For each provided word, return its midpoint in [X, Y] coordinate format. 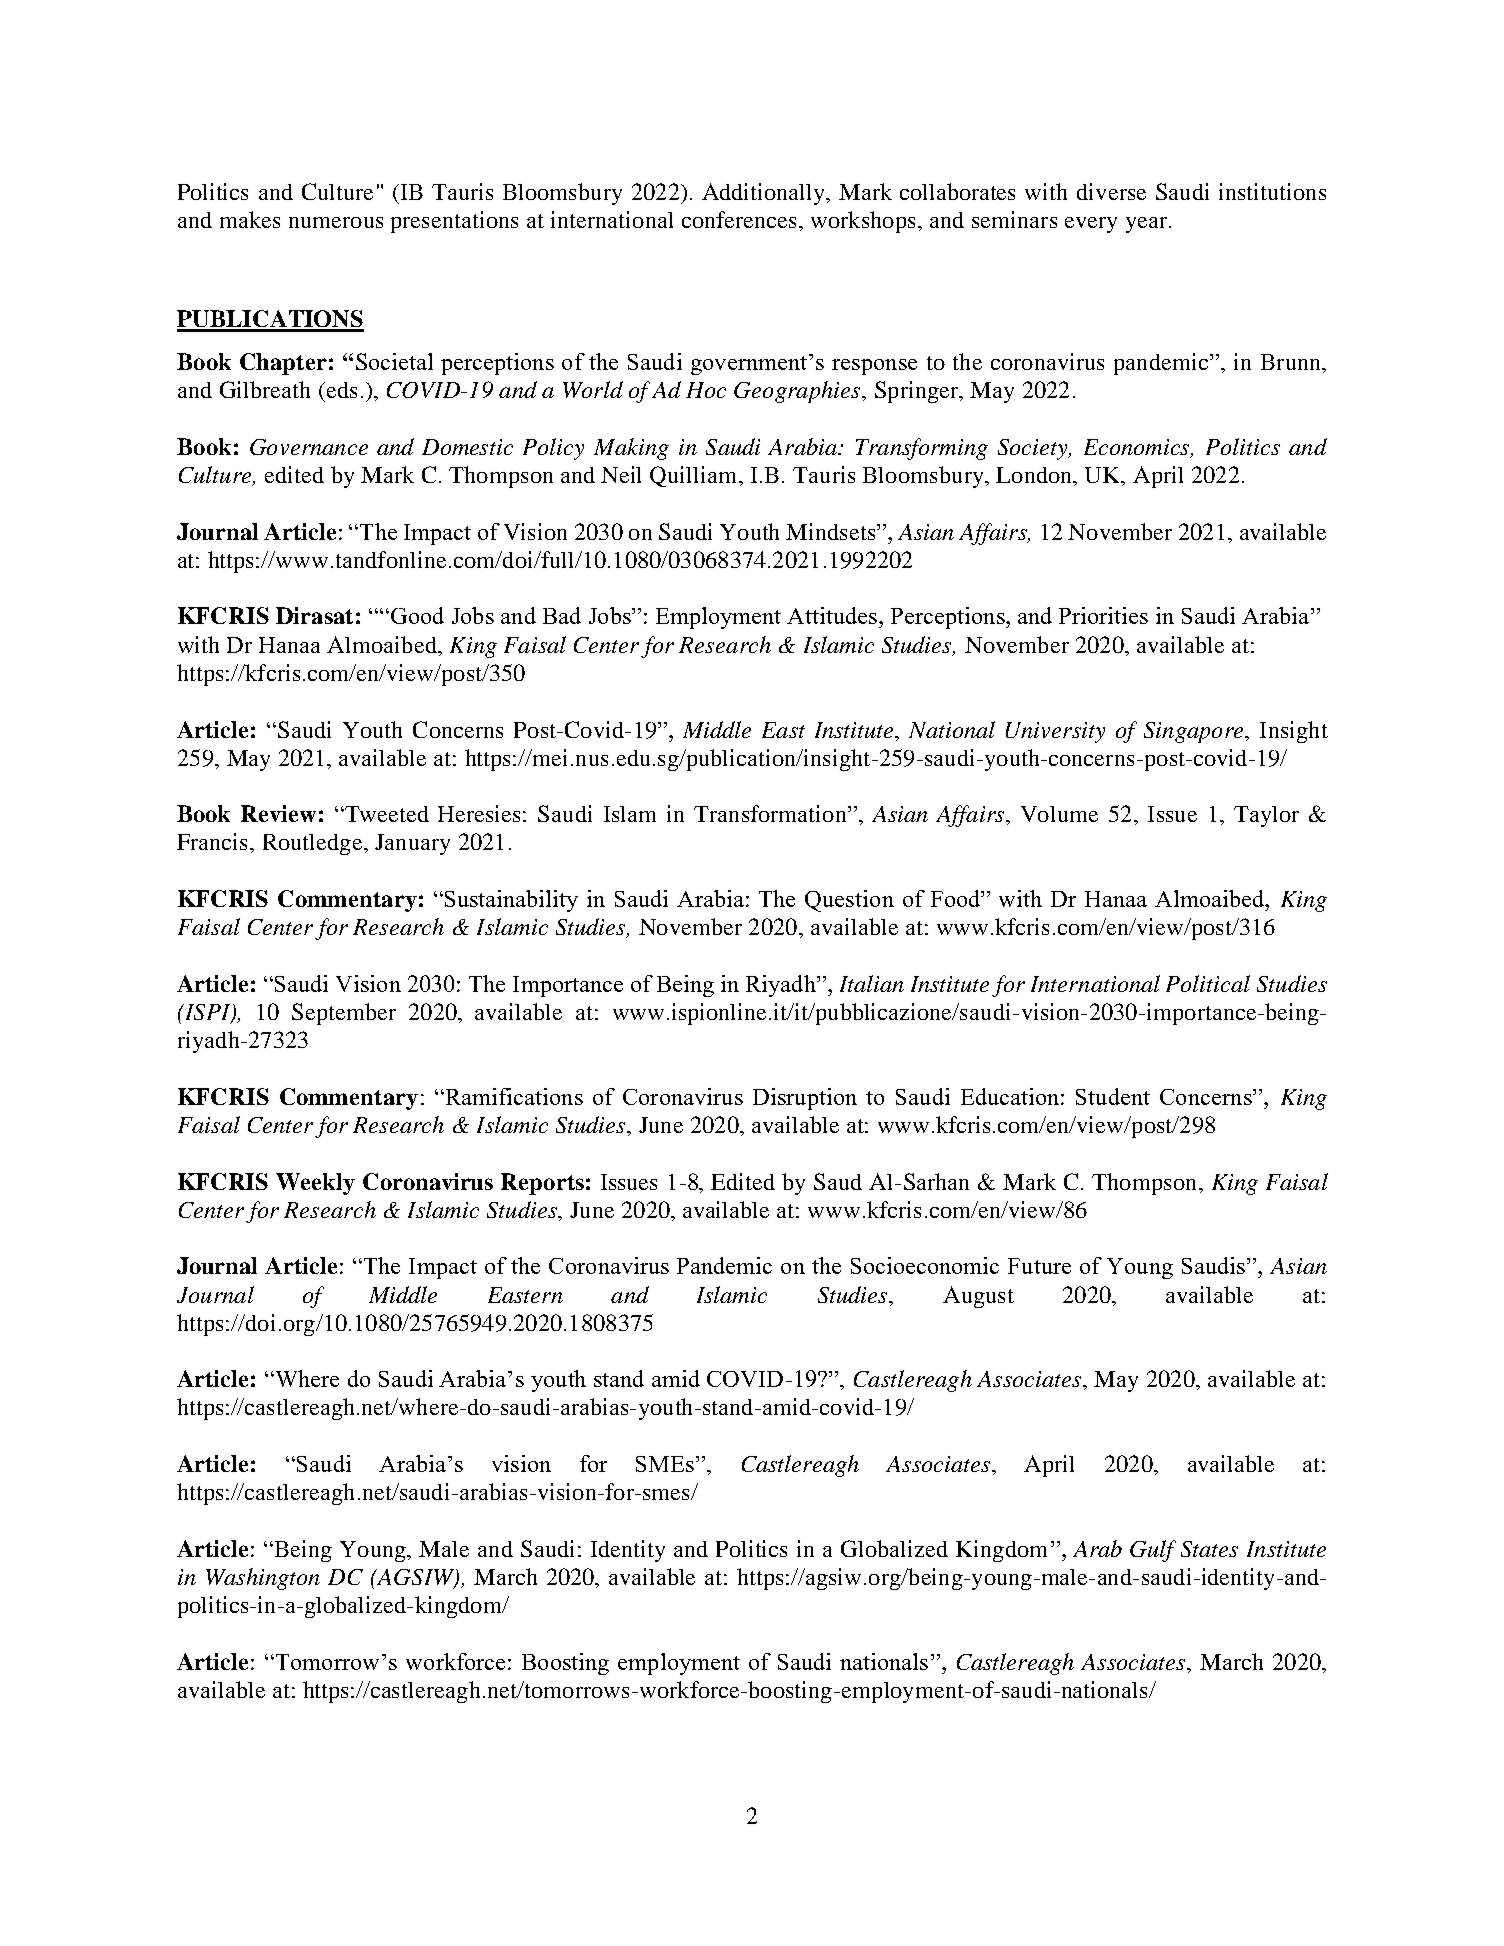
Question [849, 901]
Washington [263, 1579]
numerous [336, 222]
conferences [739, 219]
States [1209, 1549]
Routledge [314, 844]
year [1148, 225]
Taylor [1266, 816]
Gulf [1153, 1551]
